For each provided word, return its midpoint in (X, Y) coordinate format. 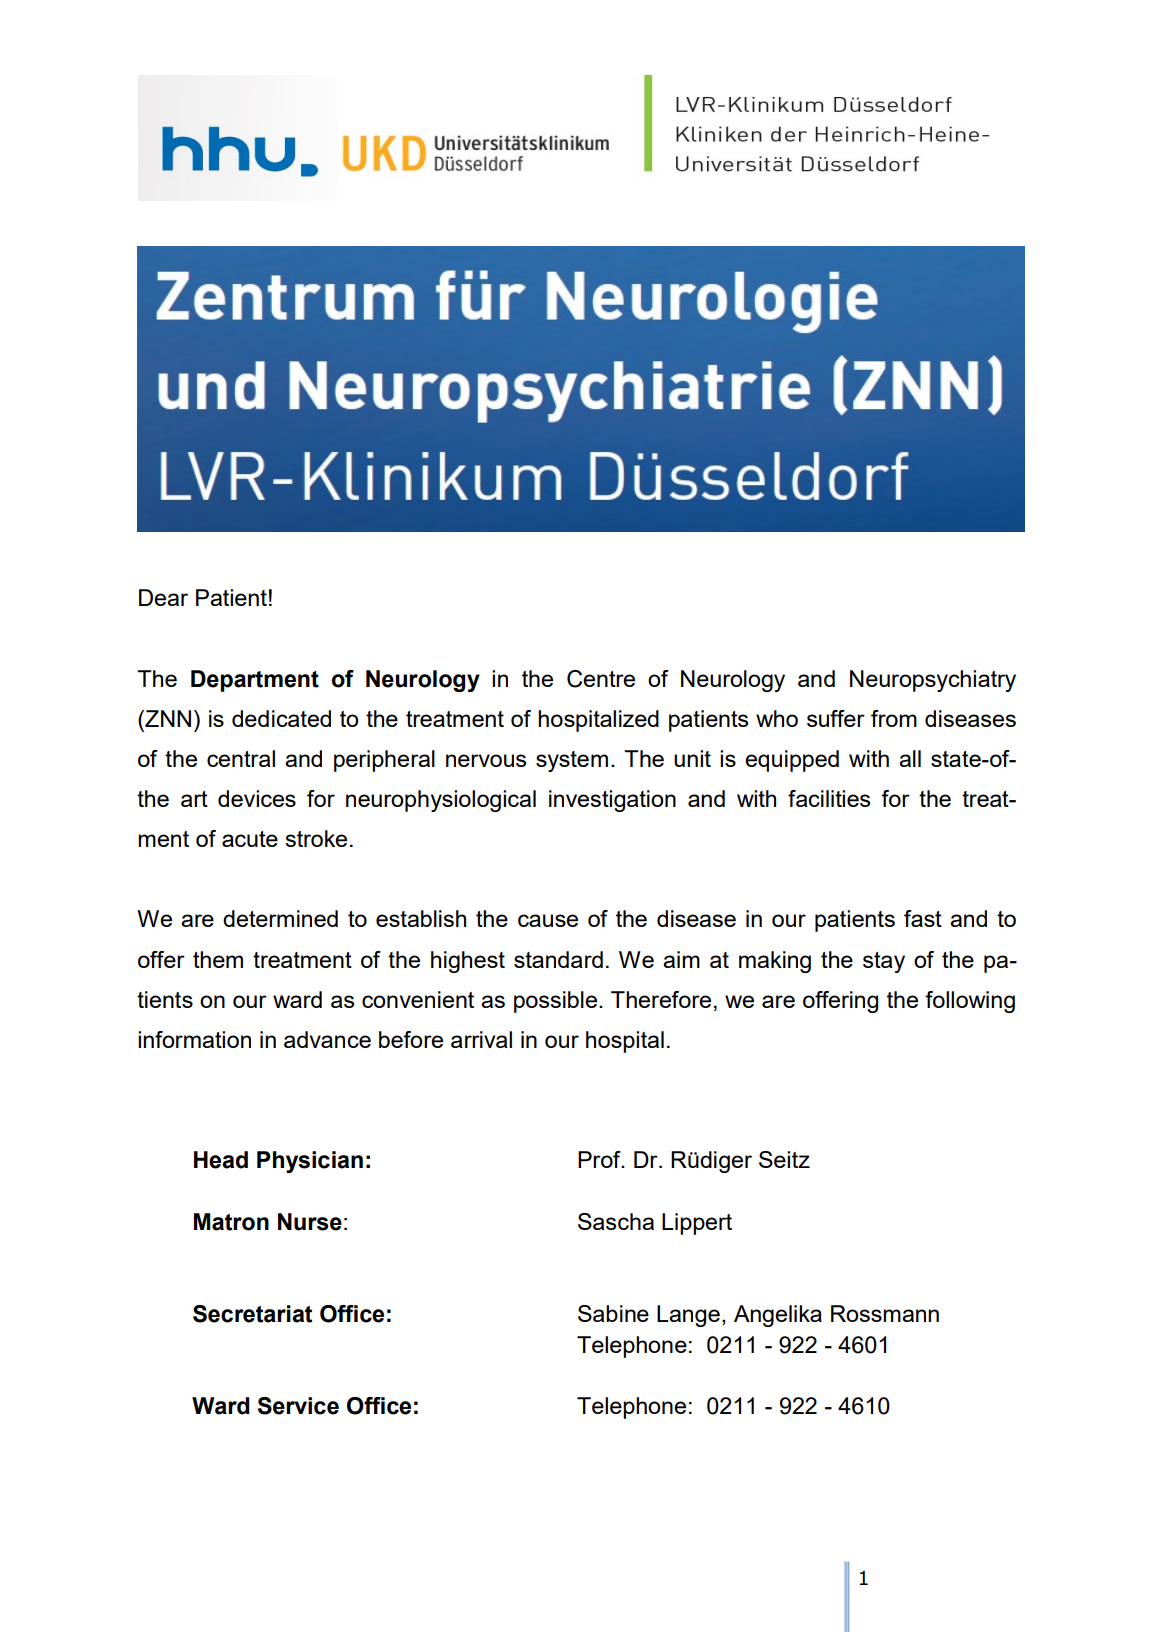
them (218, 959)
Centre (601, 679)
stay (884, 962)
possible (555, 1002)
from (894, 718)
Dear (163, 597)
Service (298, 1406)
